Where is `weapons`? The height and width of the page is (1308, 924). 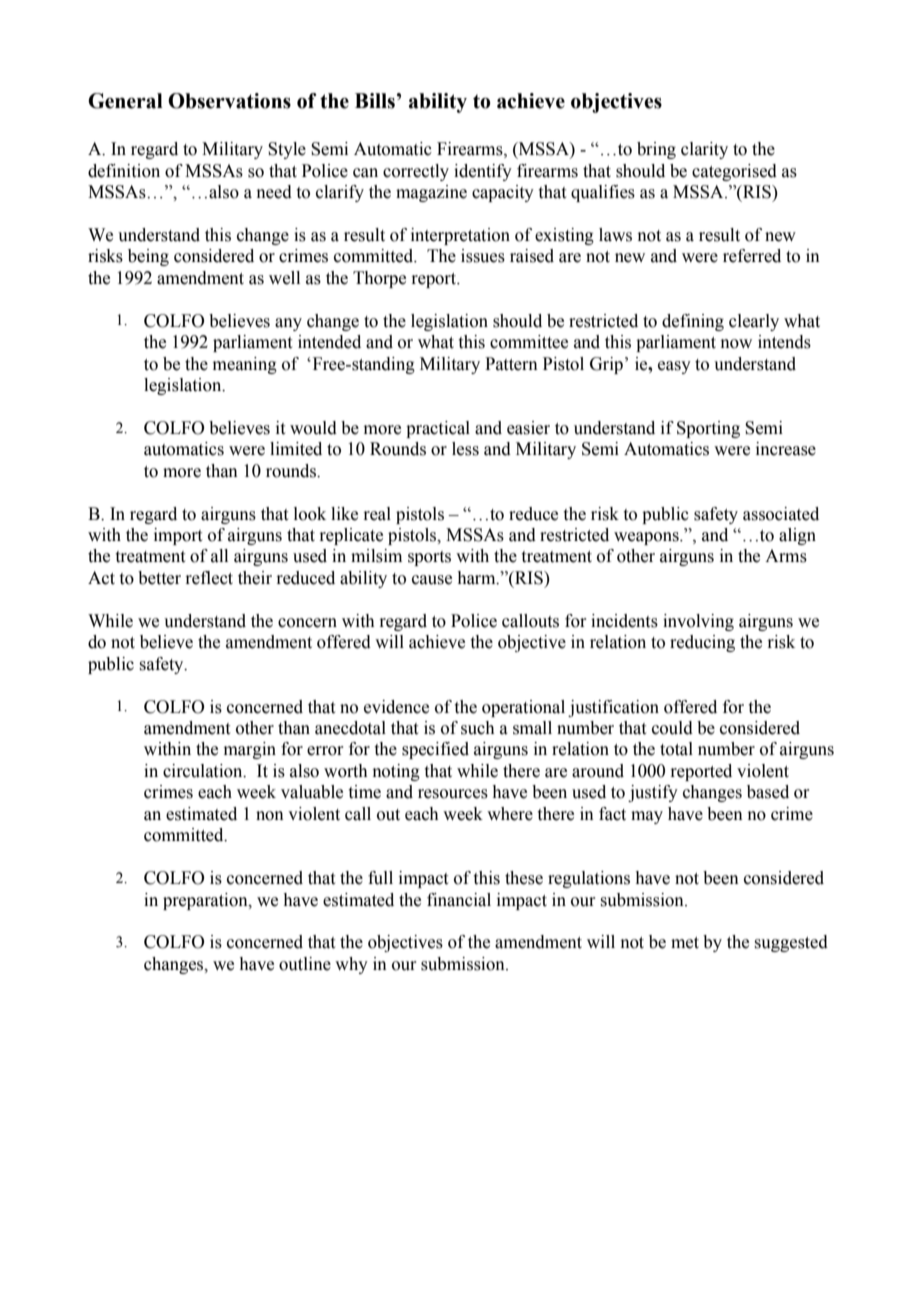 weapons is located at coordinates (647, 538).
